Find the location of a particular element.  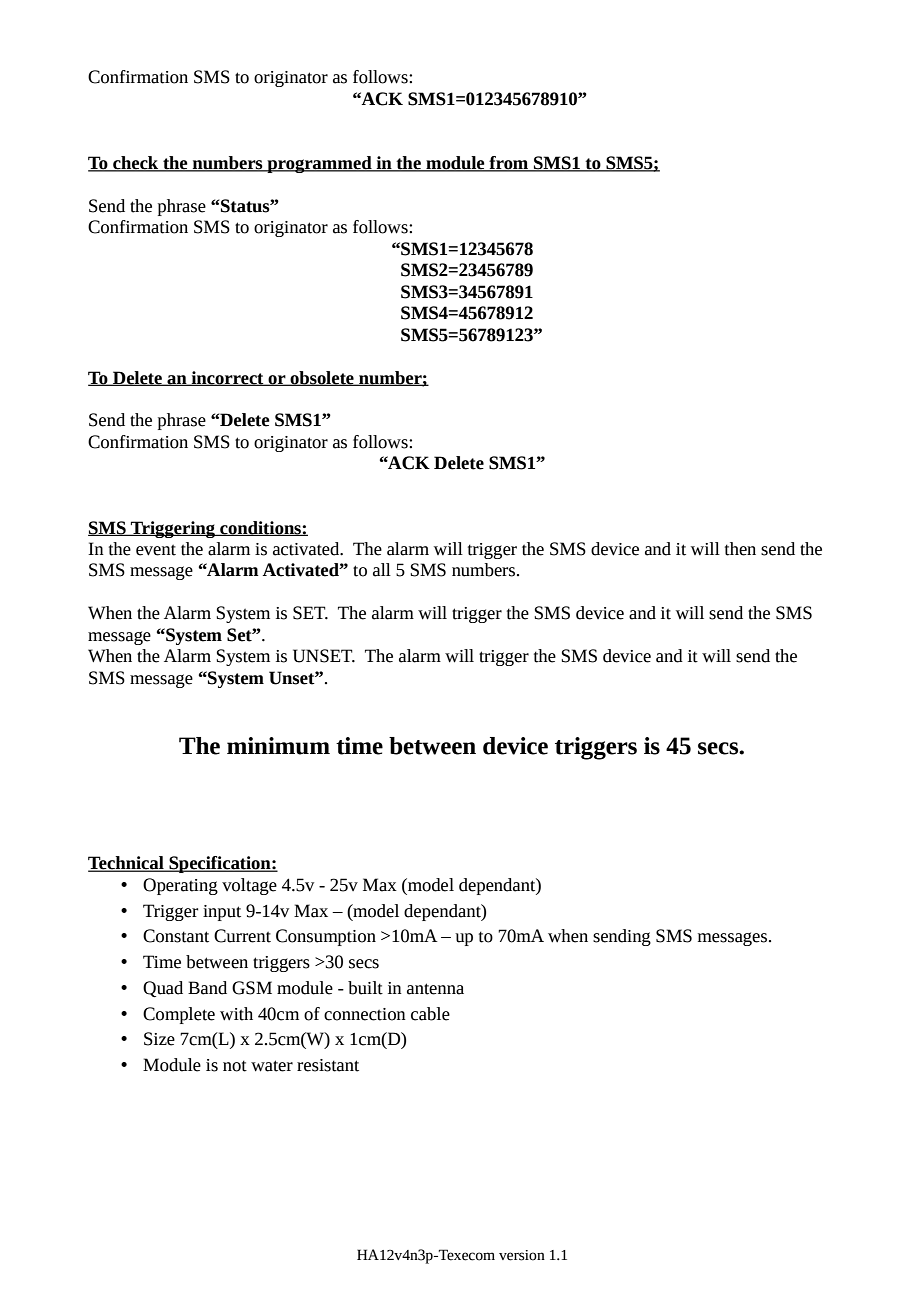

check is located at coordinates (136, 164).
